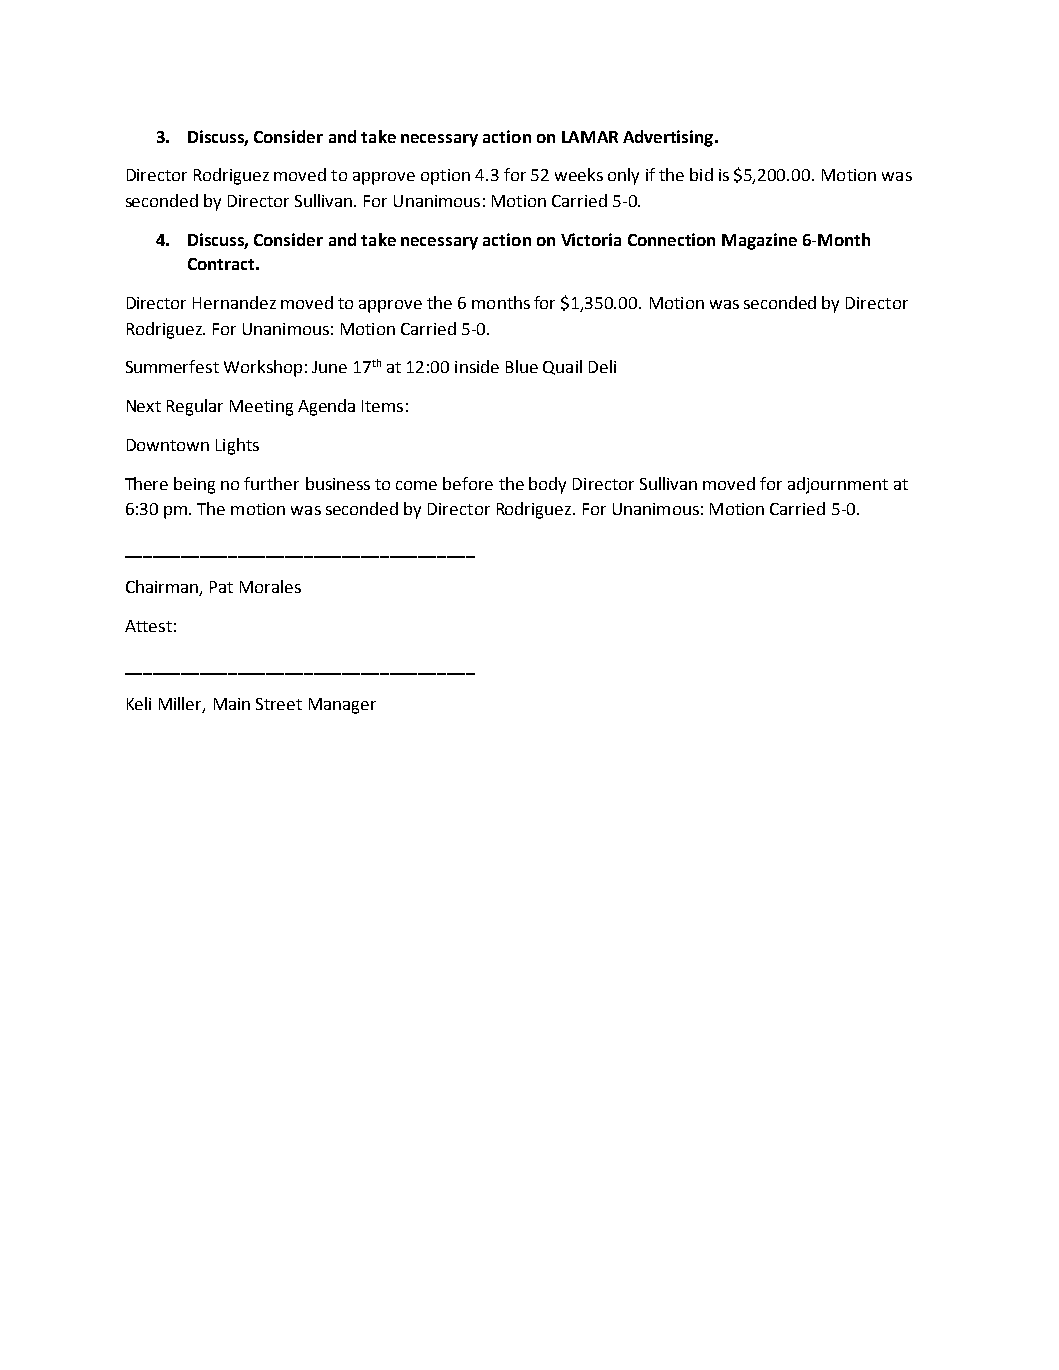  Describe the element at coordinates (701, 174) in the screenshot. I see `bid` at that location.
